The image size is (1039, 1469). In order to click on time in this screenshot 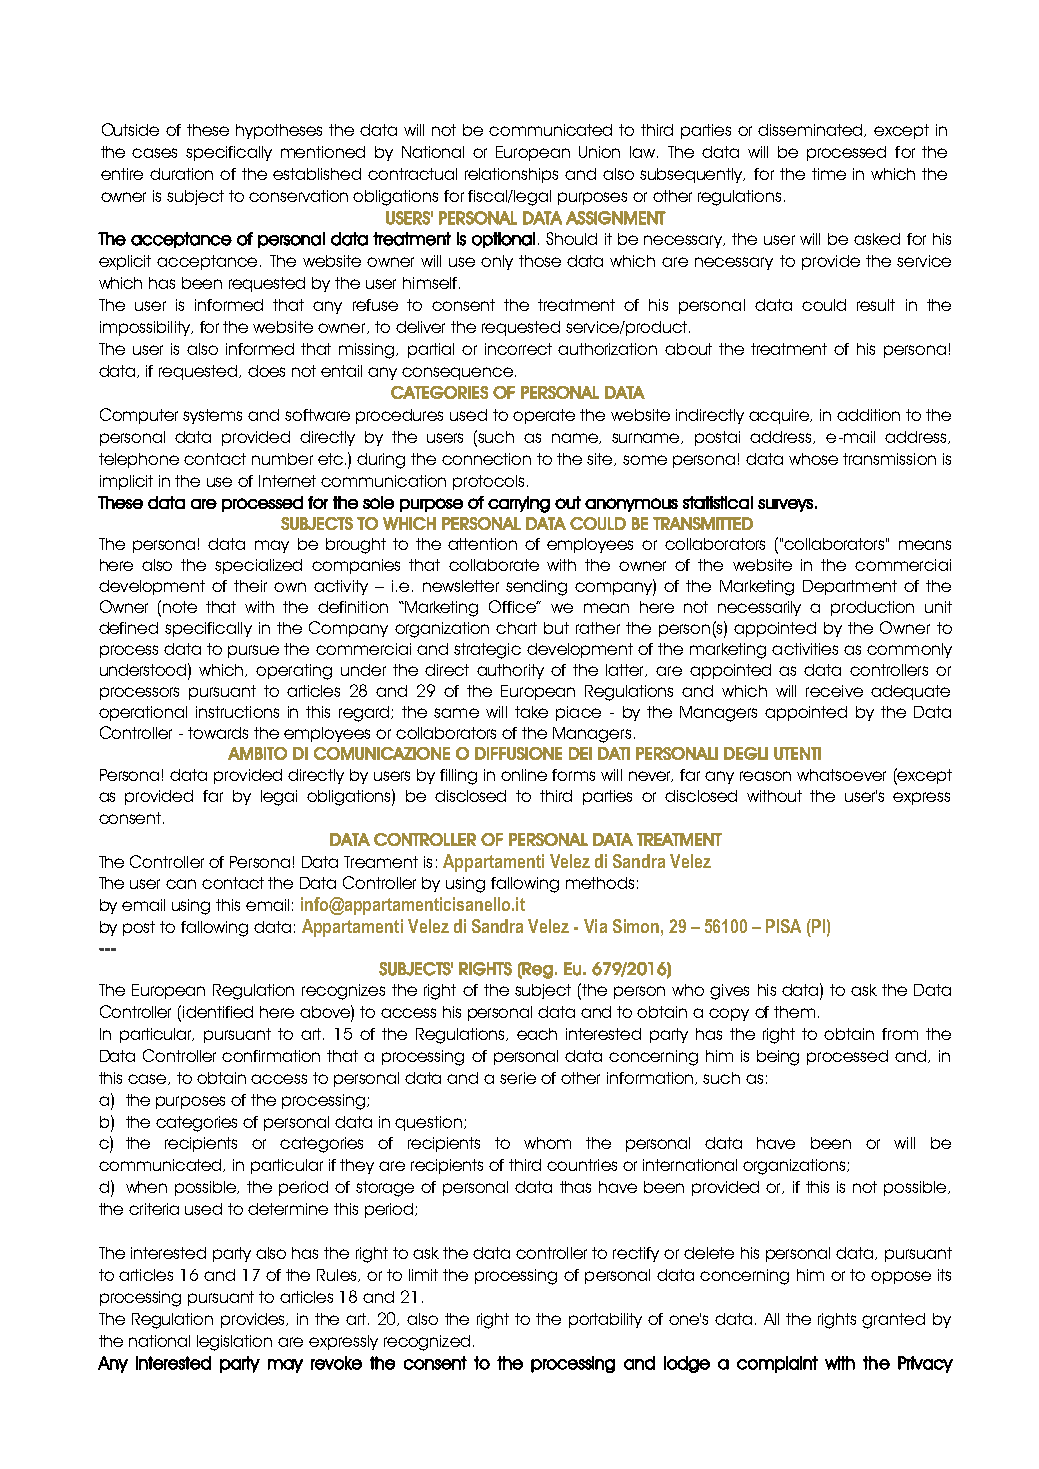, I will do `click(829, 174)`.
